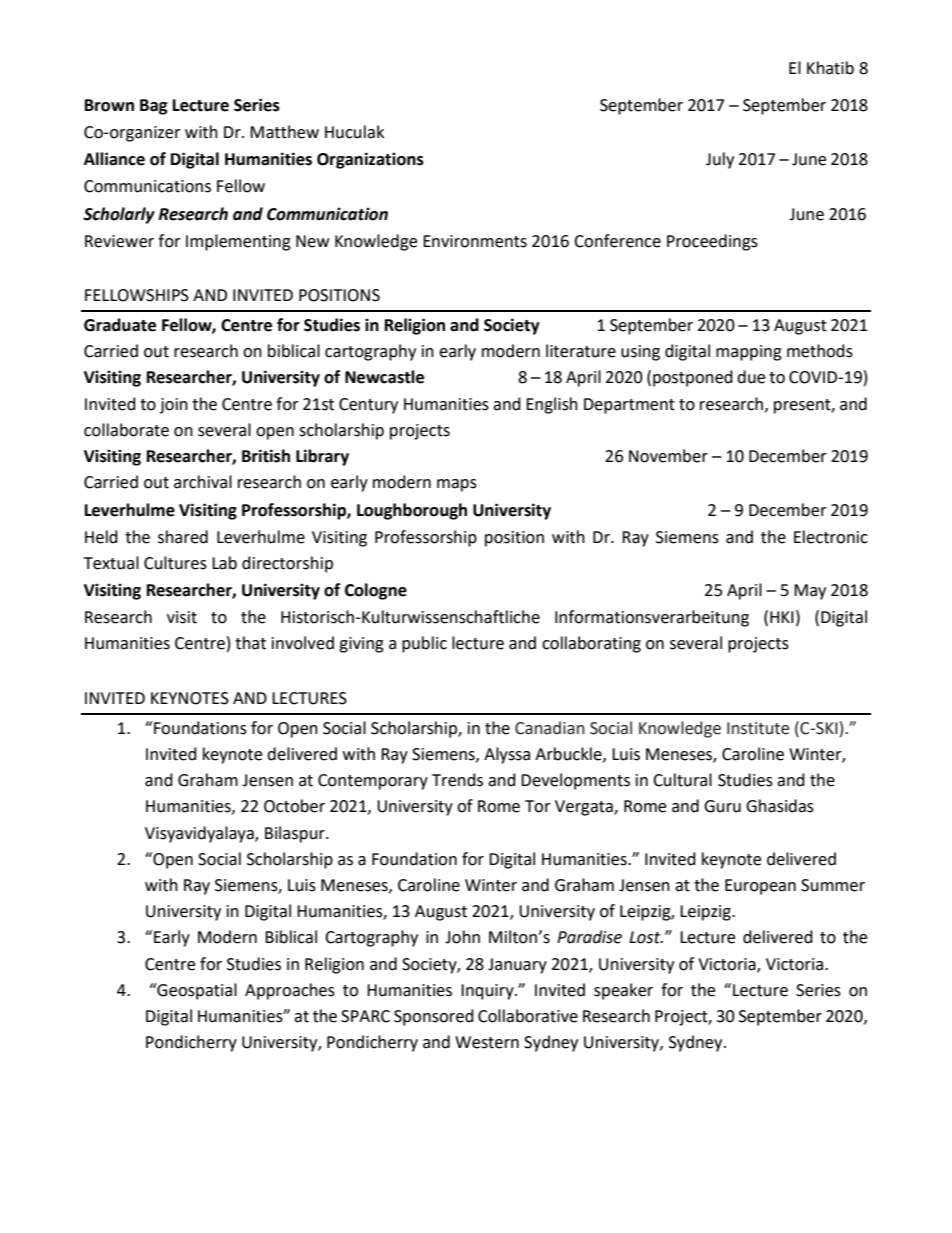 The image size is (952, 1233). Describe the element at coordinates (507, 755) in the image. I see `Alyssa` at that location.
